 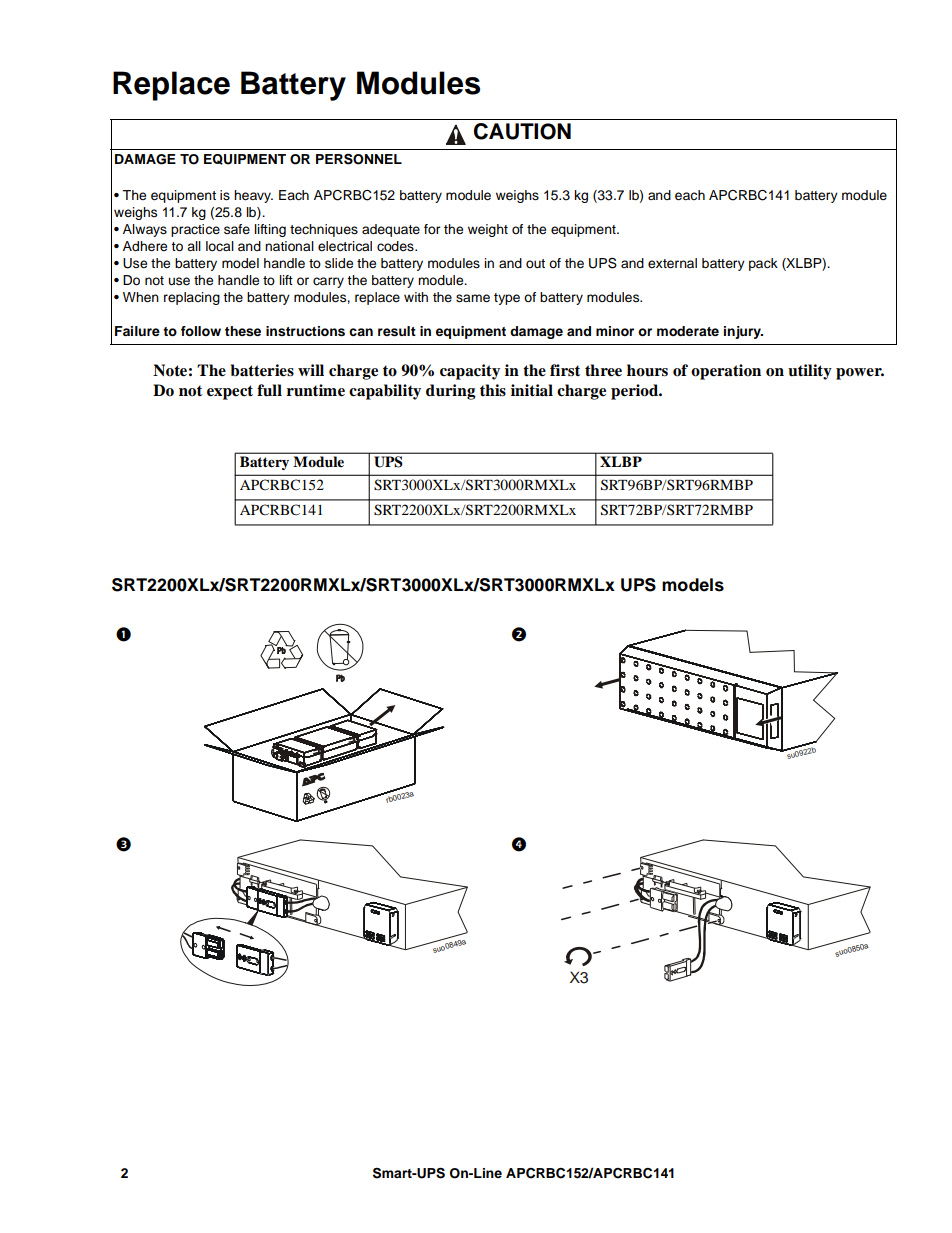 I want to click on follow, so click(x=201, y=331).
